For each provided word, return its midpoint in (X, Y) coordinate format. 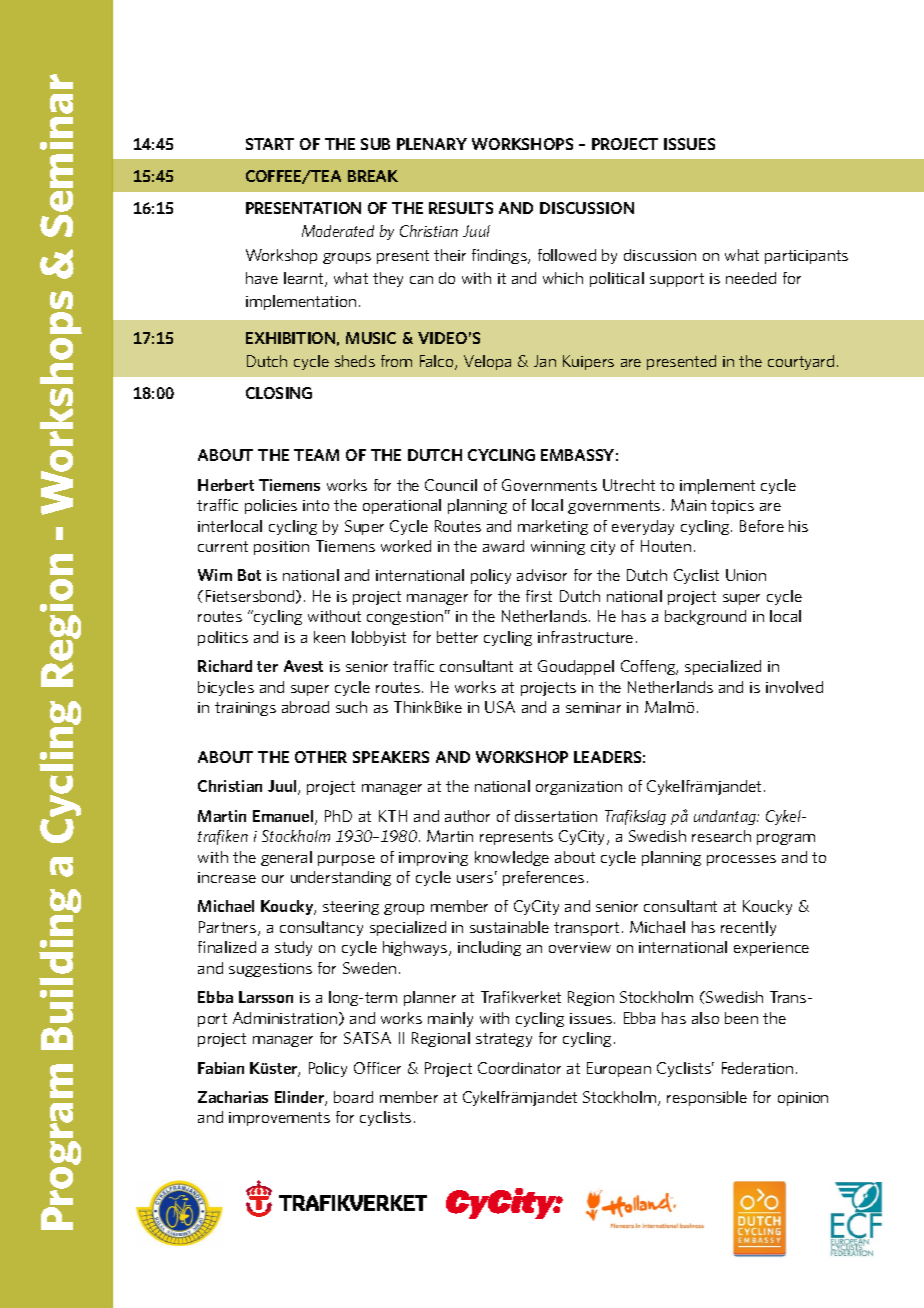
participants (806, 257)
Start (270, 144)
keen (329, 637)
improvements (279, 1119)
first (539, 596)
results (461, 208)
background (705, 617)
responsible (707, 1098)
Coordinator (519, 1068)
